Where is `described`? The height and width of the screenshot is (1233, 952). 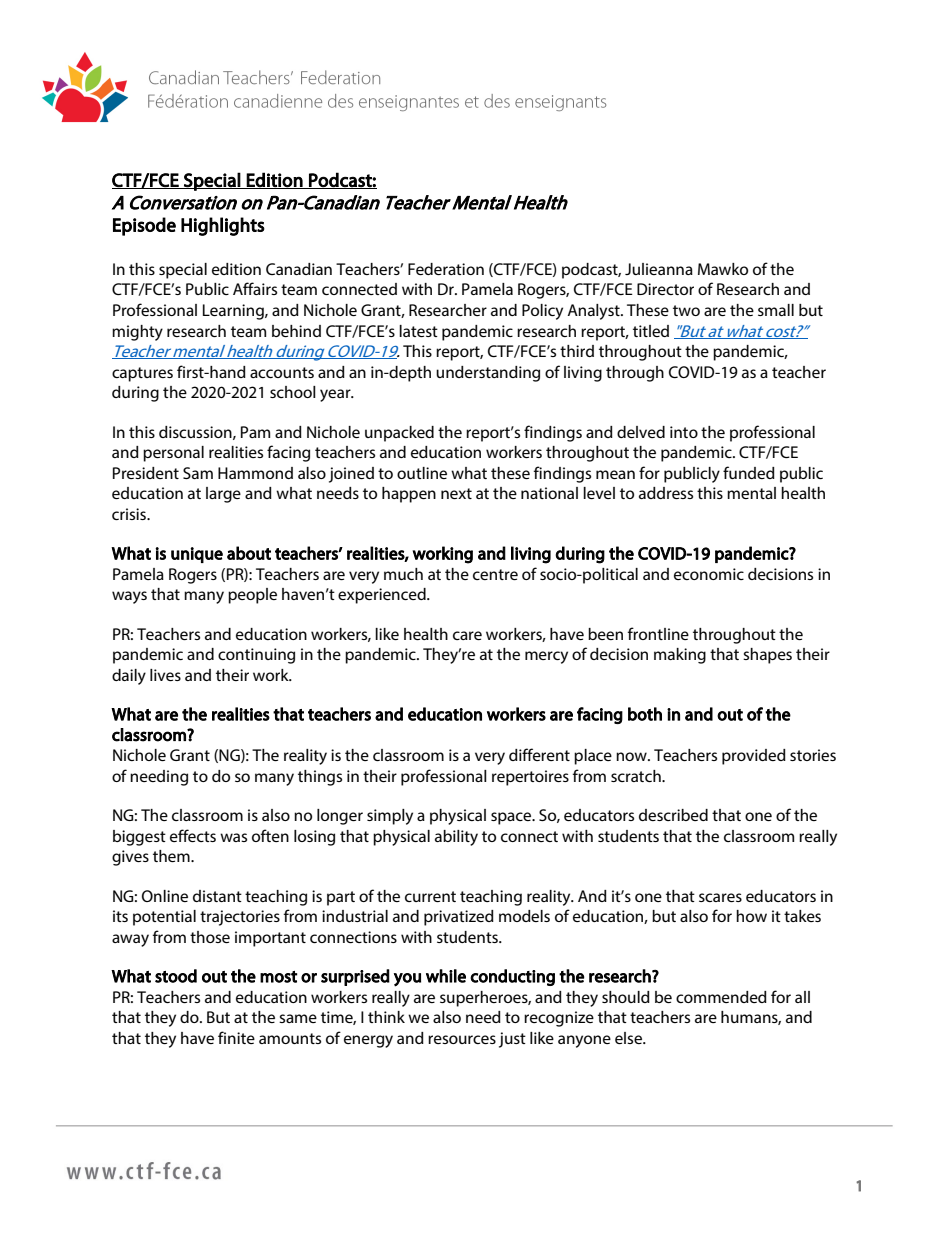 described is located at coordinates (673, 815).
